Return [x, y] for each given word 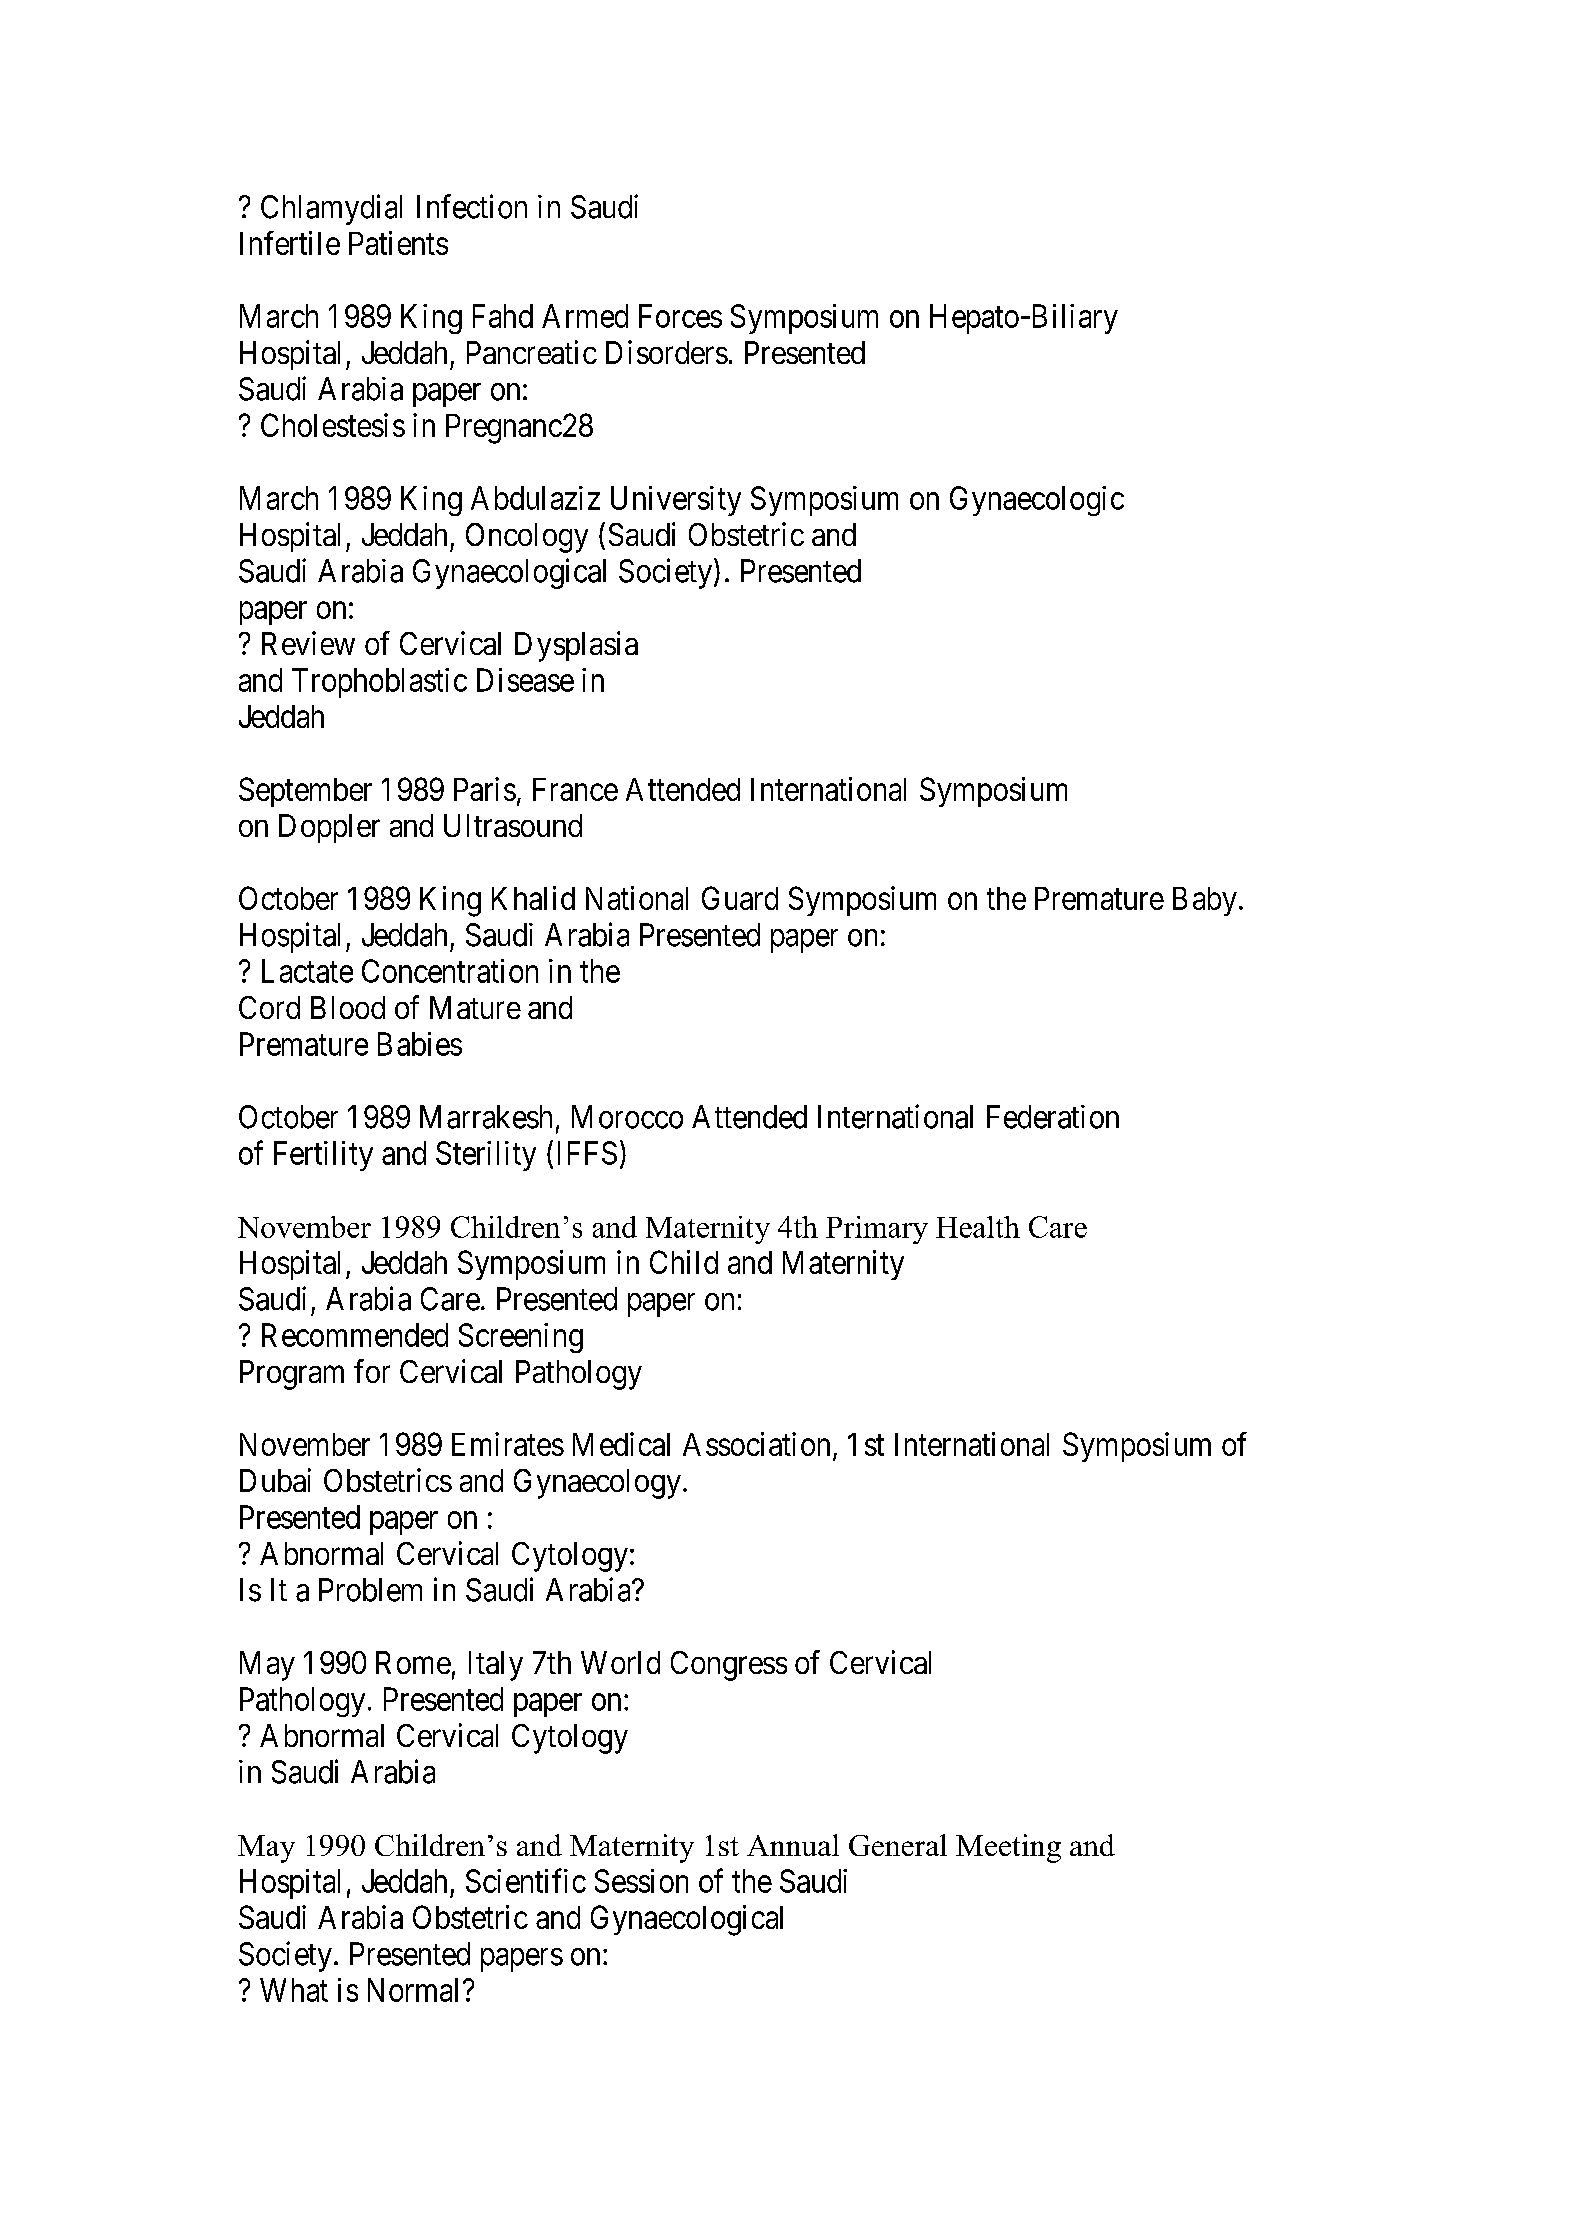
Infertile [290, 243]
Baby [1205, 901]
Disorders [667, 352]
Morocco [627, 1117]
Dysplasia [576, 646]
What [294, 1990]
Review [308, 643]
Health [978, 1227]
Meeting [1008, 1848]
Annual [793, 1845]
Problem [370, 1590]
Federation [1053, 1117]
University [676, 501]
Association [756, 1444]
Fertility [323, 1156]
